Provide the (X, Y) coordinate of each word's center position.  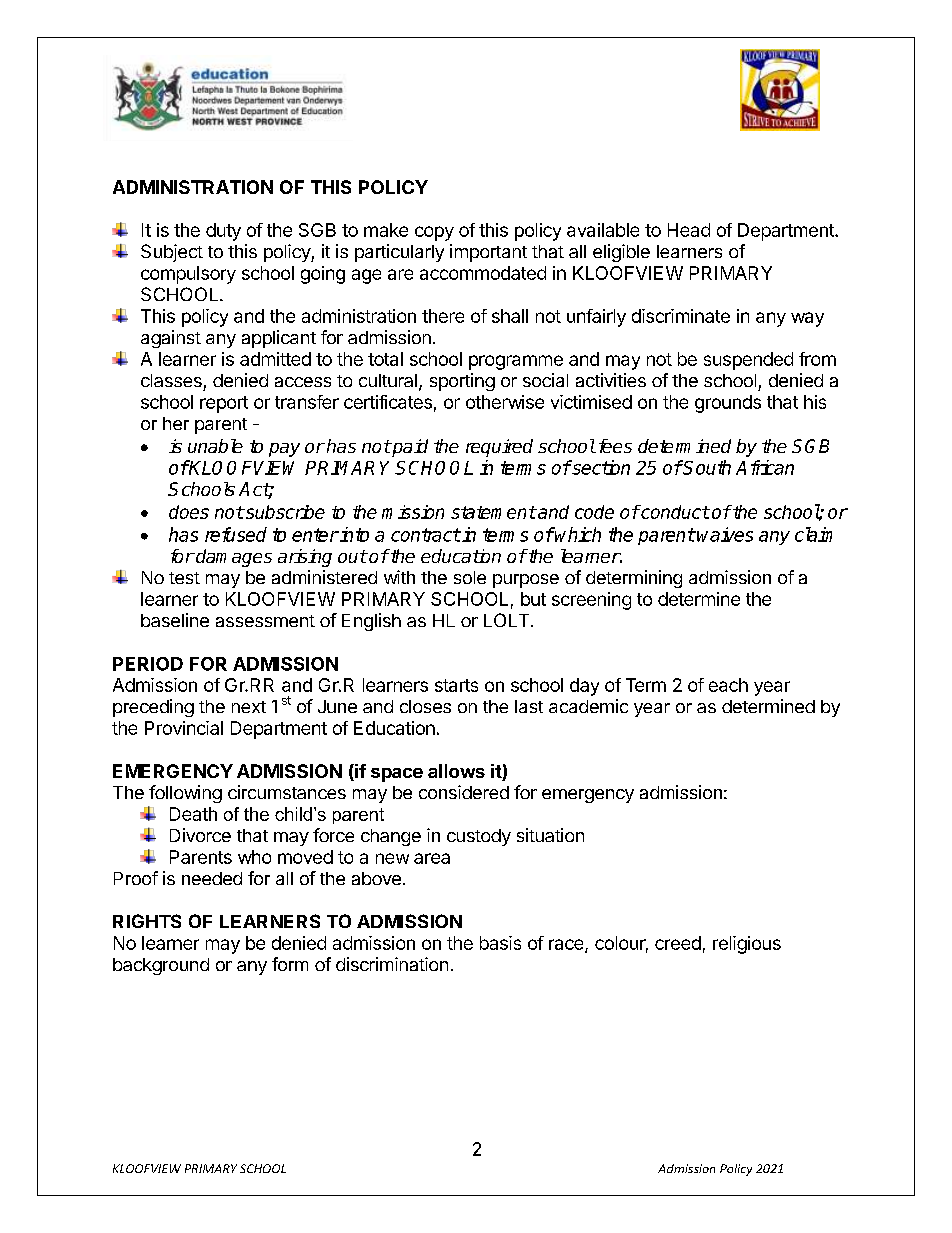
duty (223, 232)
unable (215, 446)
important (488, 253)
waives (725, 534)
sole (470, 577)
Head (689, 230)
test (184, 578)
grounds (728, 404)
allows (456, 771)
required (499, 448)
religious (747, 945)
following (185, 794)
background (161, 966)
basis (500, 943)
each (728, 685)
